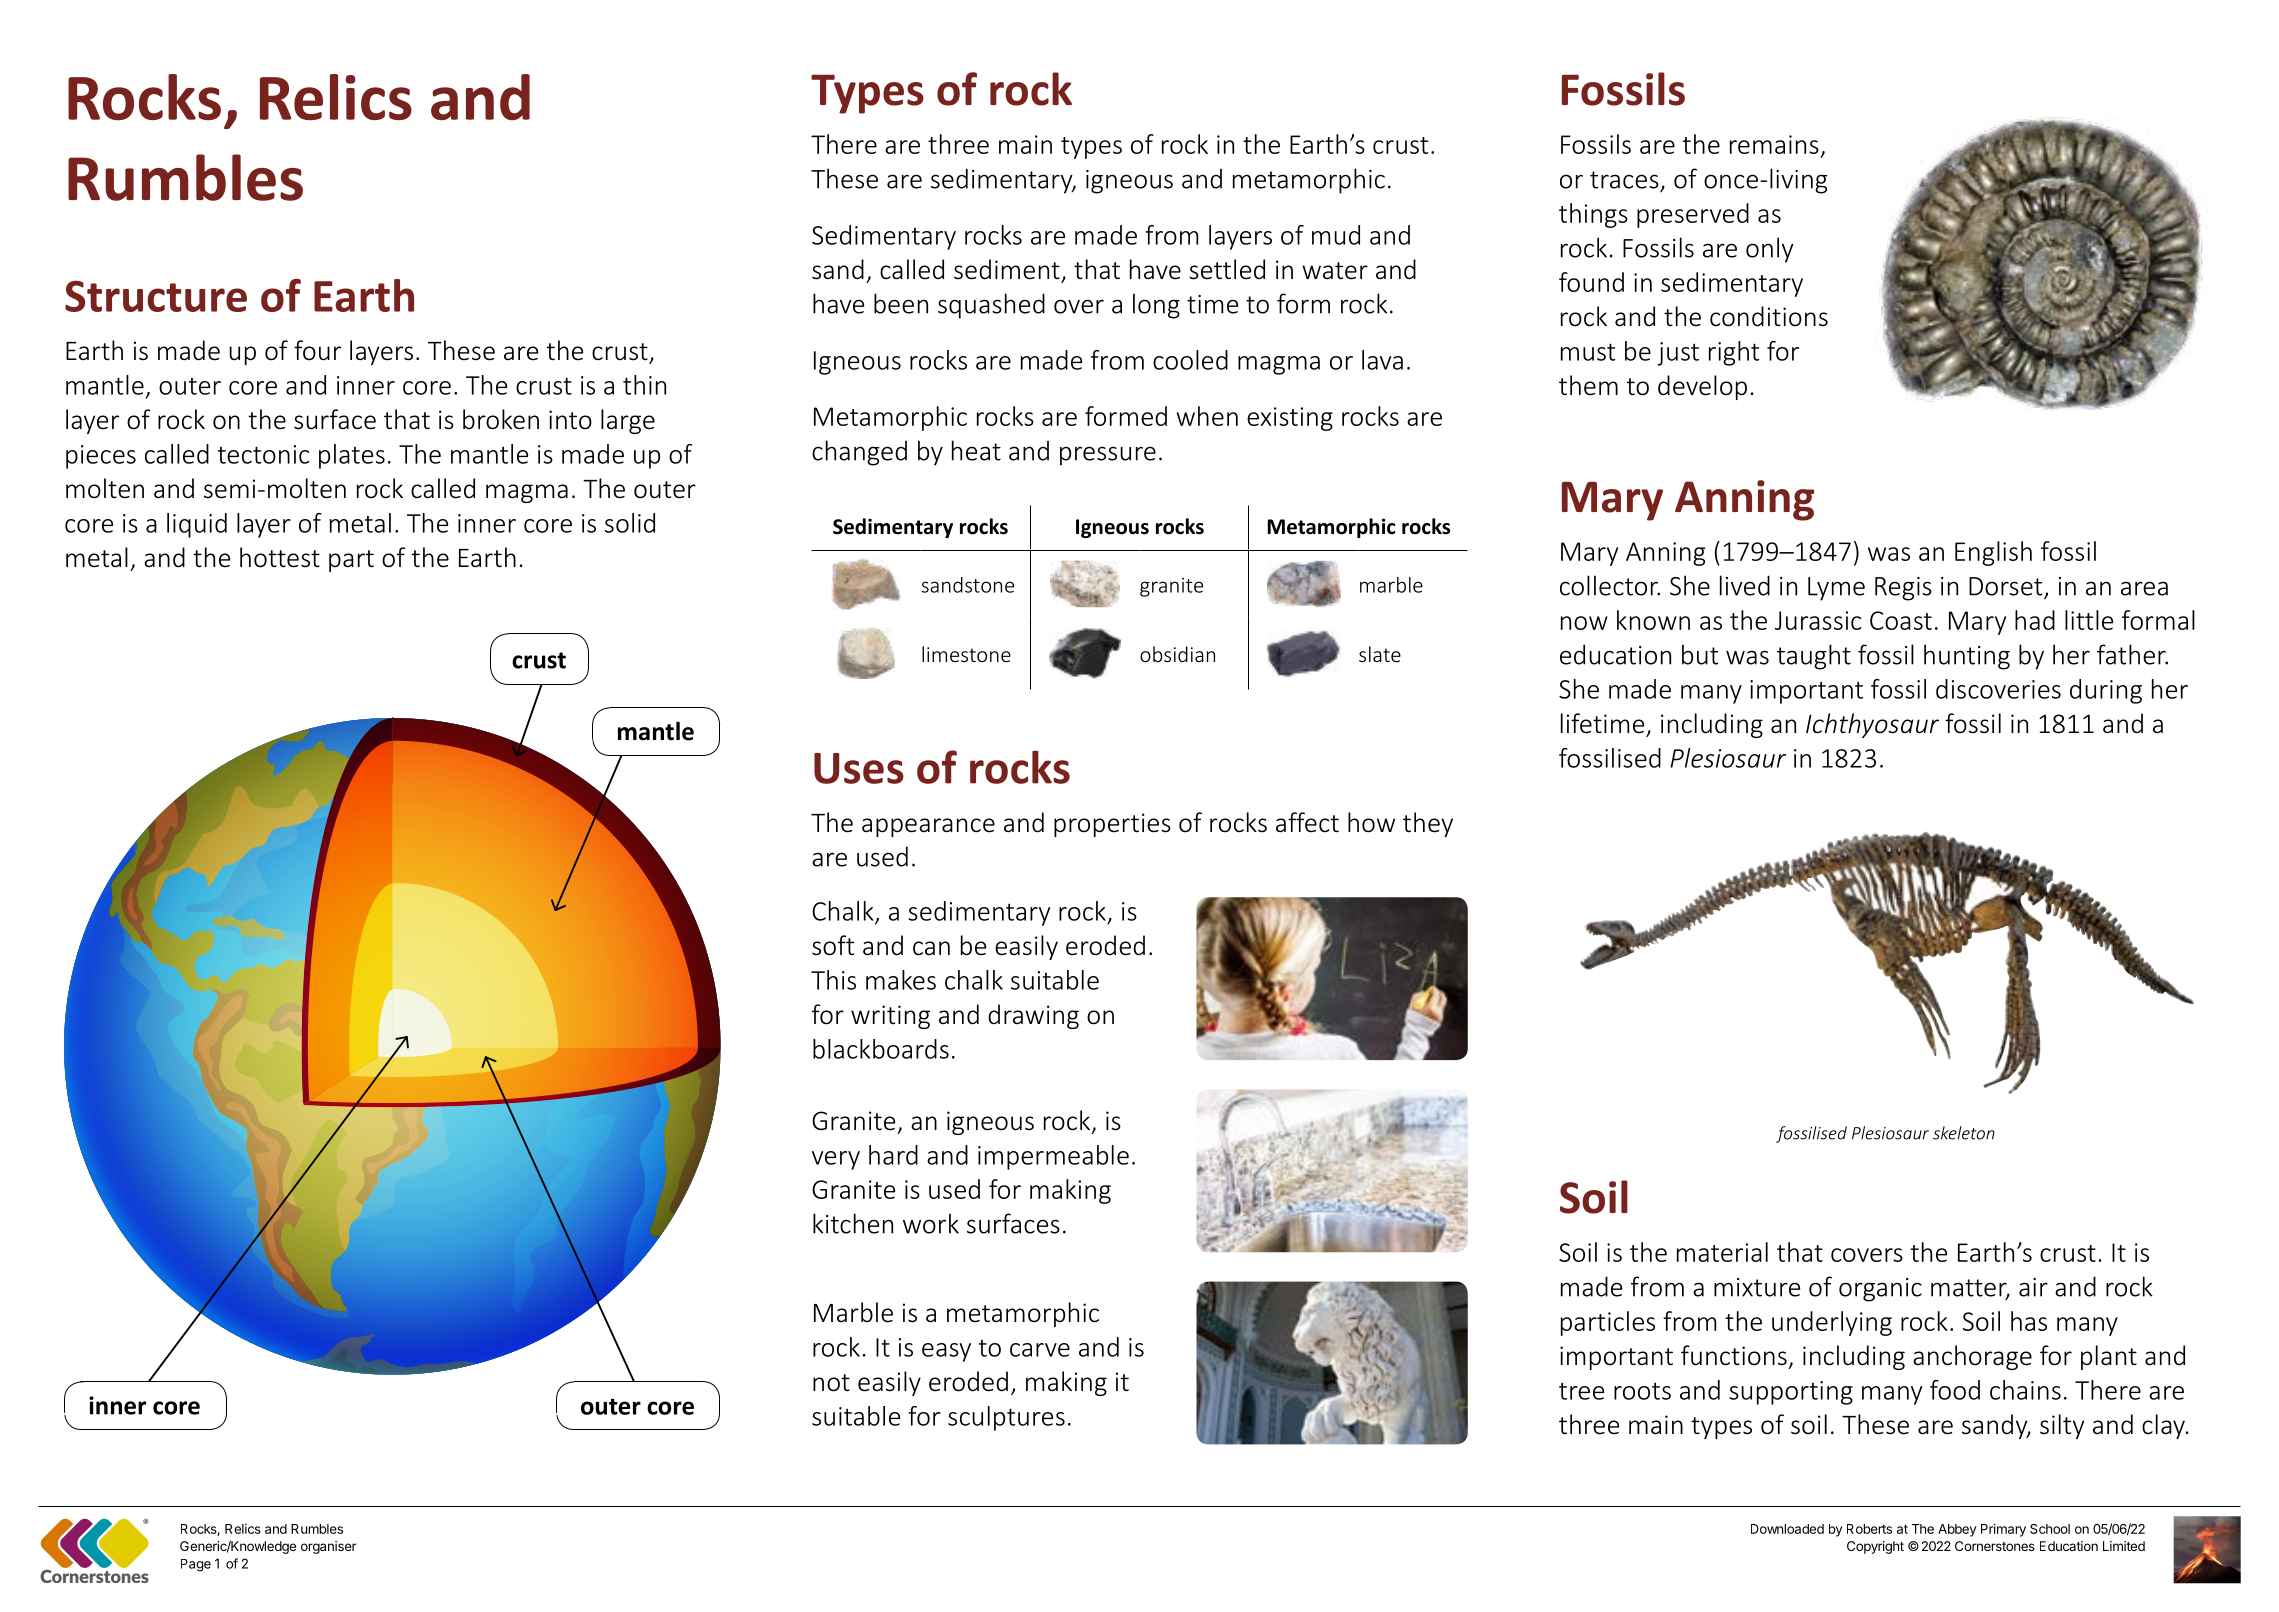  What do you see at coordinates (156, 296) in the page?
I see `Structure` at bounding box center [156, 296].
